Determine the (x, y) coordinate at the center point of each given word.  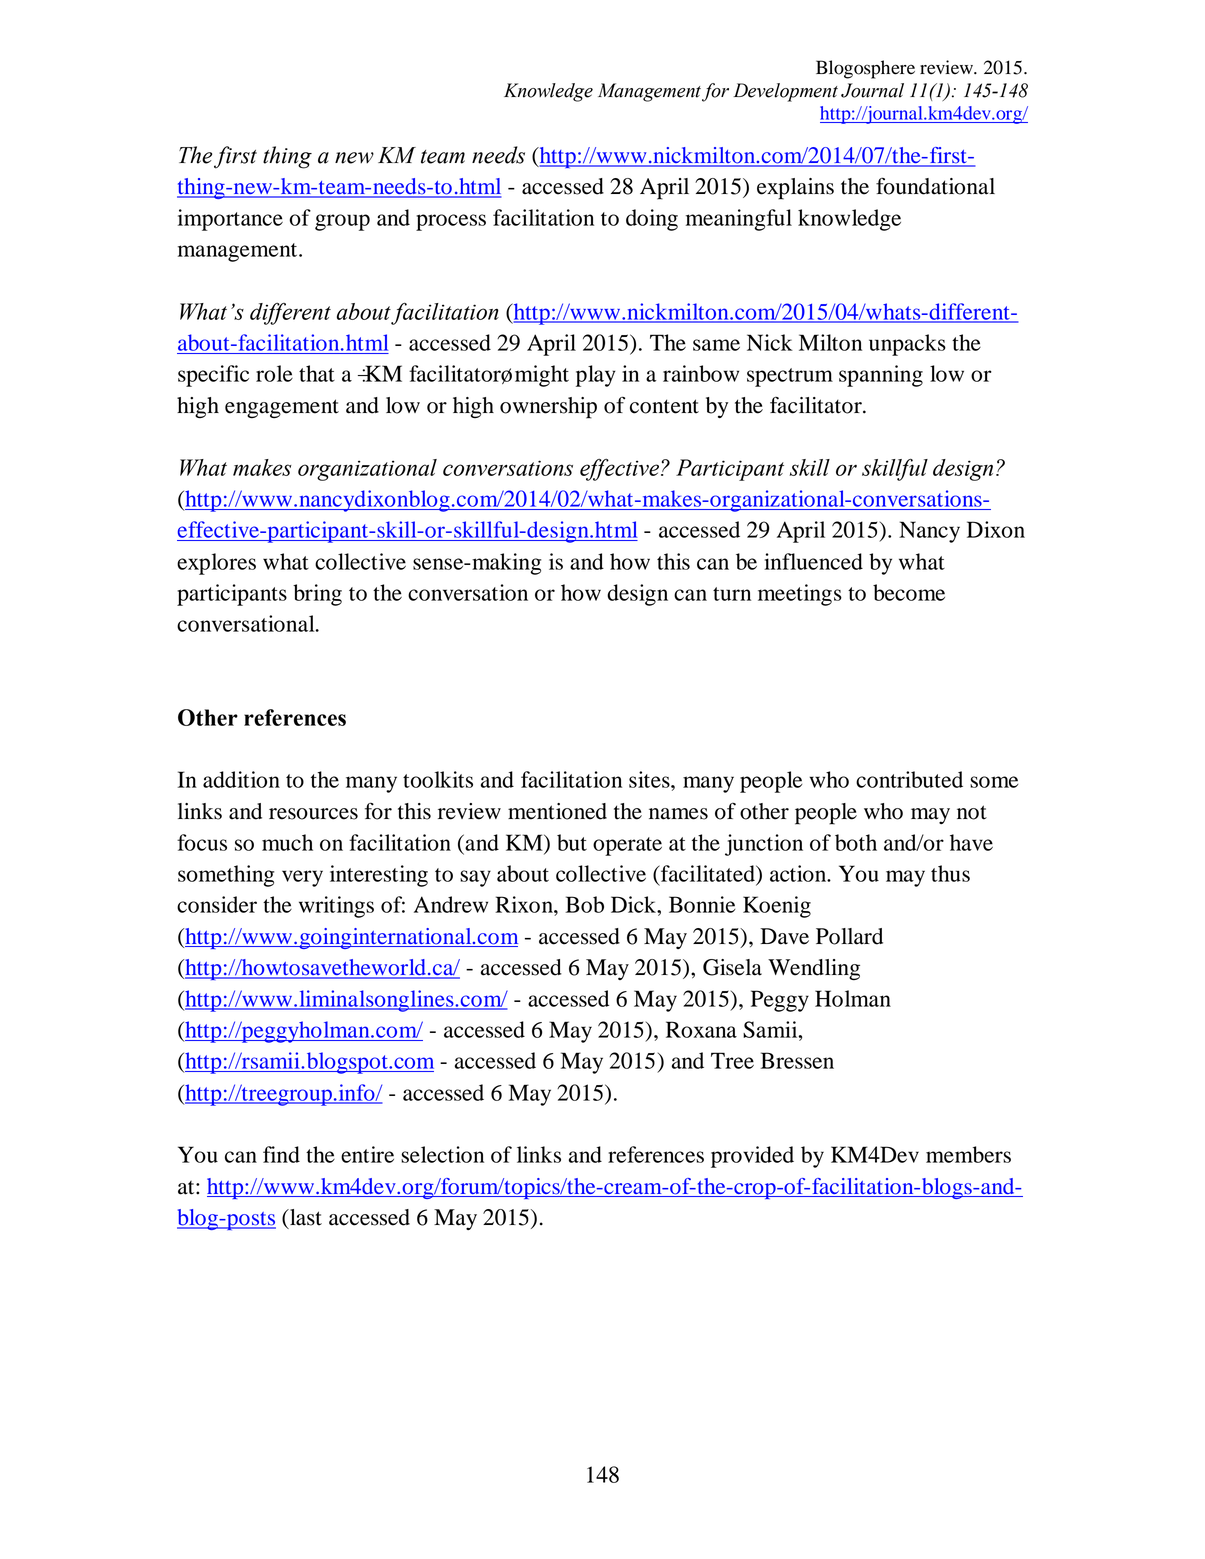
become (909, 592)
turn (732, 594)
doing (652, 220)
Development (785, 92)
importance (230, 220)
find (281, 1154)
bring (317, 595)
